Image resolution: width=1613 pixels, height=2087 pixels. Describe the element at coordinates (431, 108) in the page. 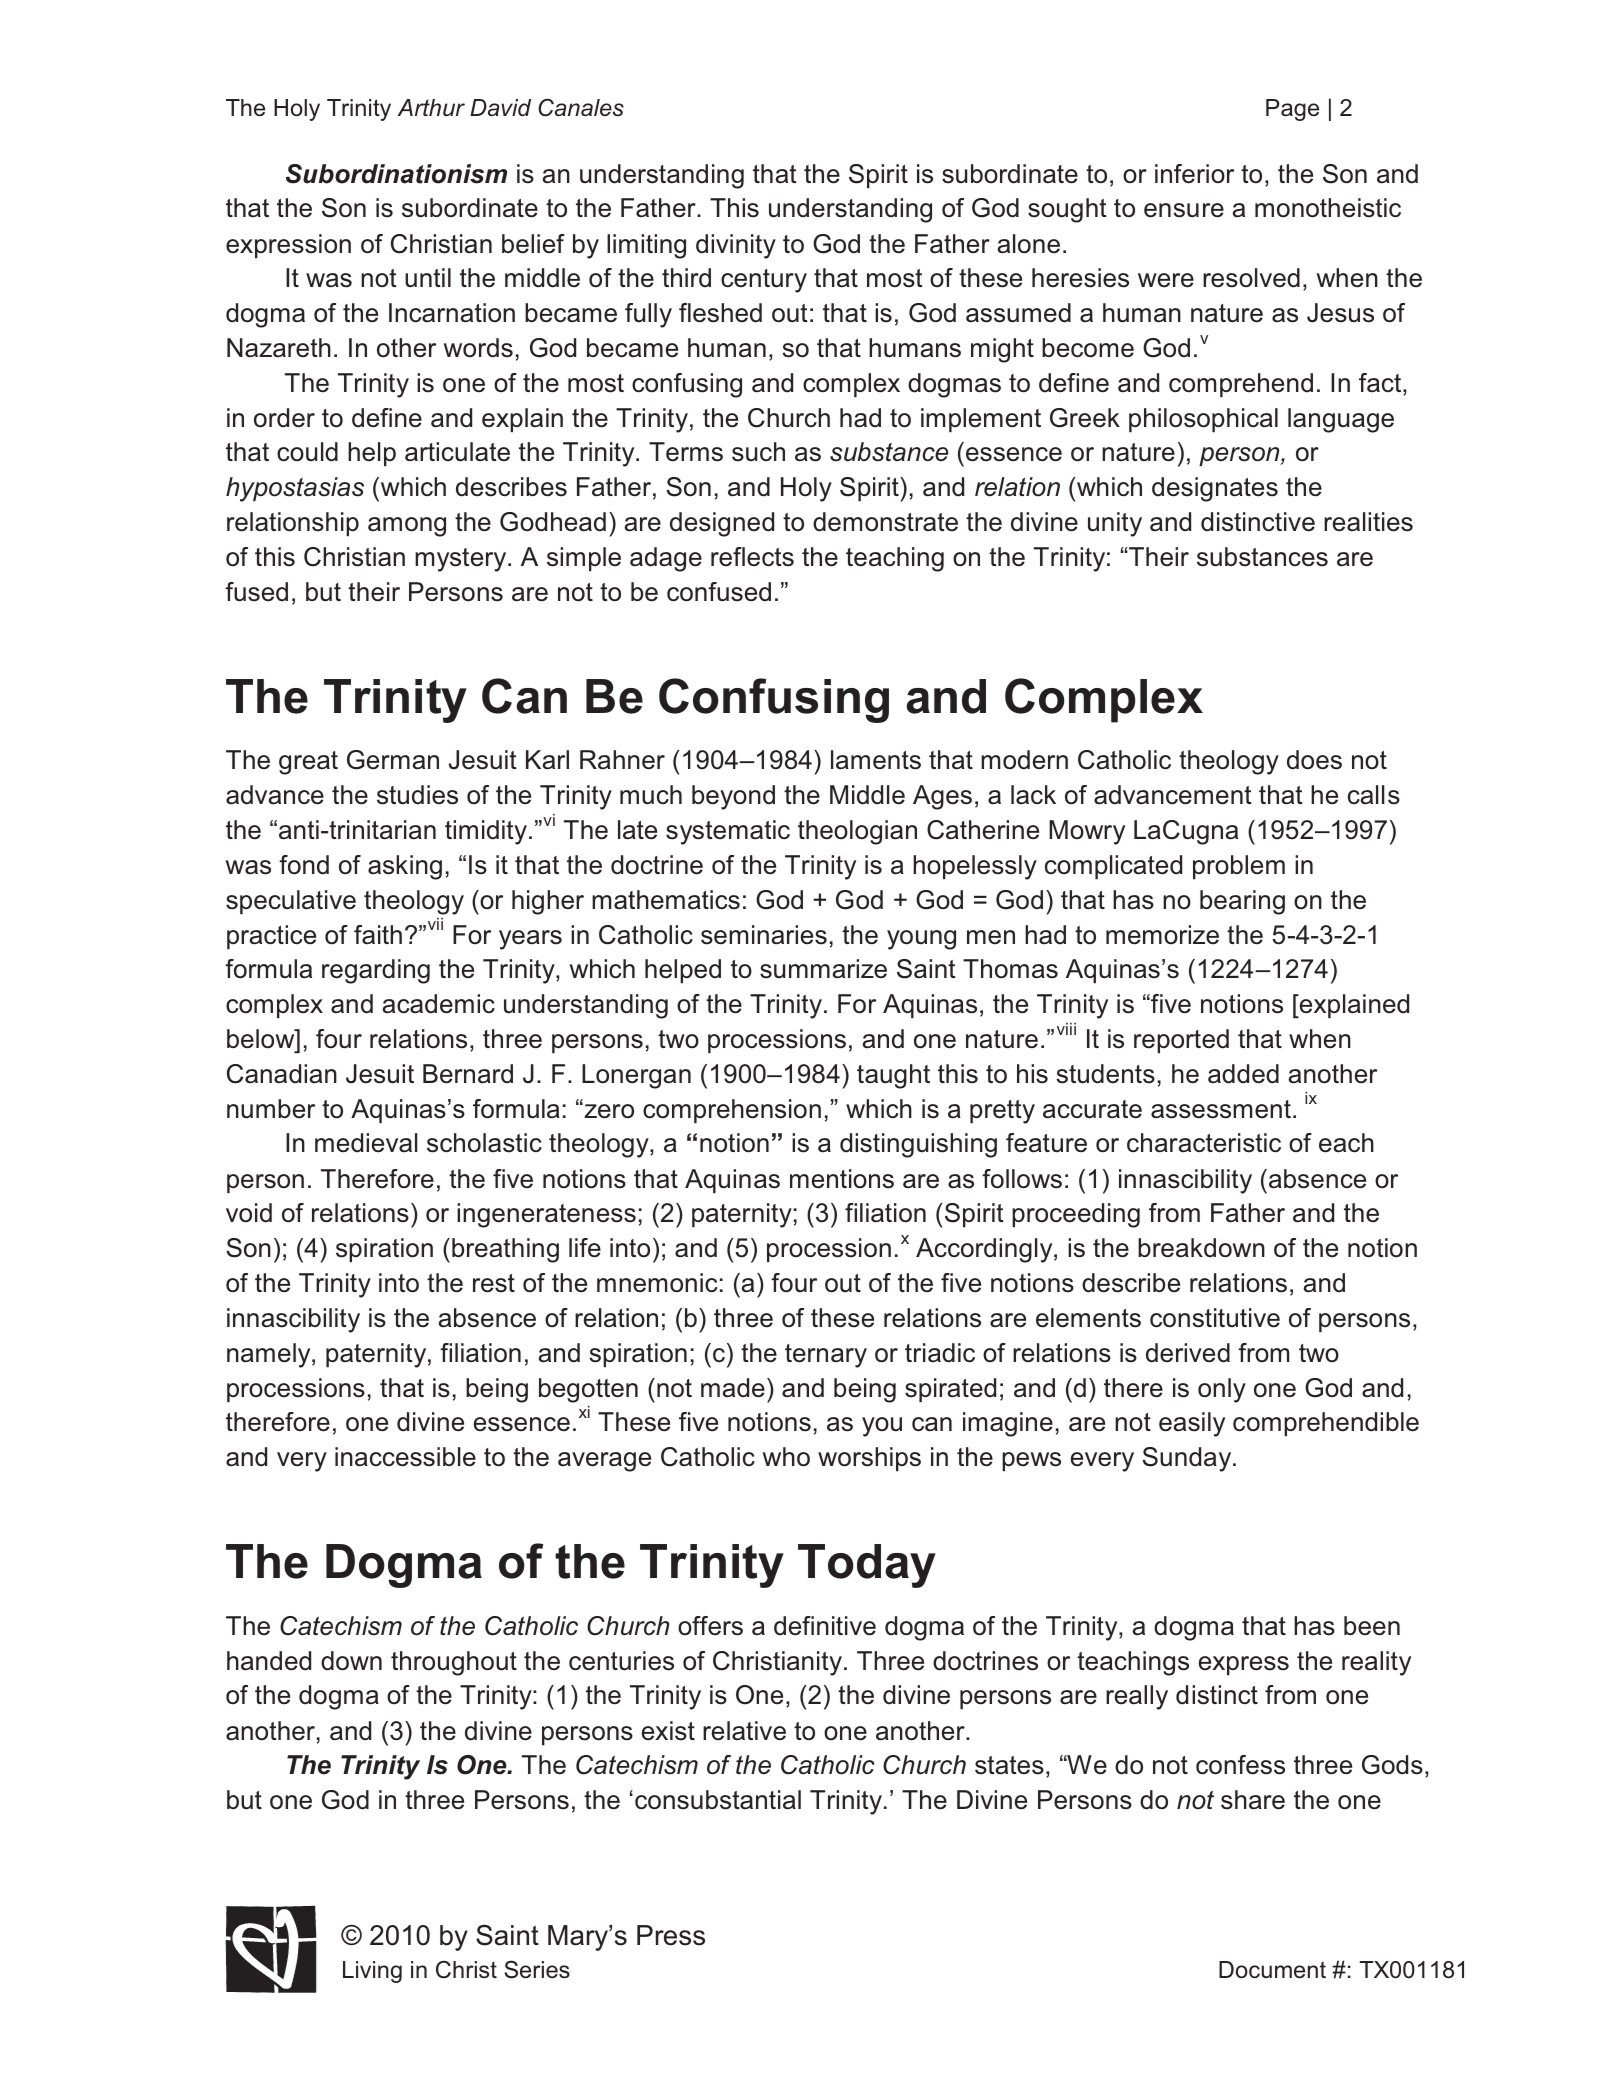

I see `Arthur` at that location.
